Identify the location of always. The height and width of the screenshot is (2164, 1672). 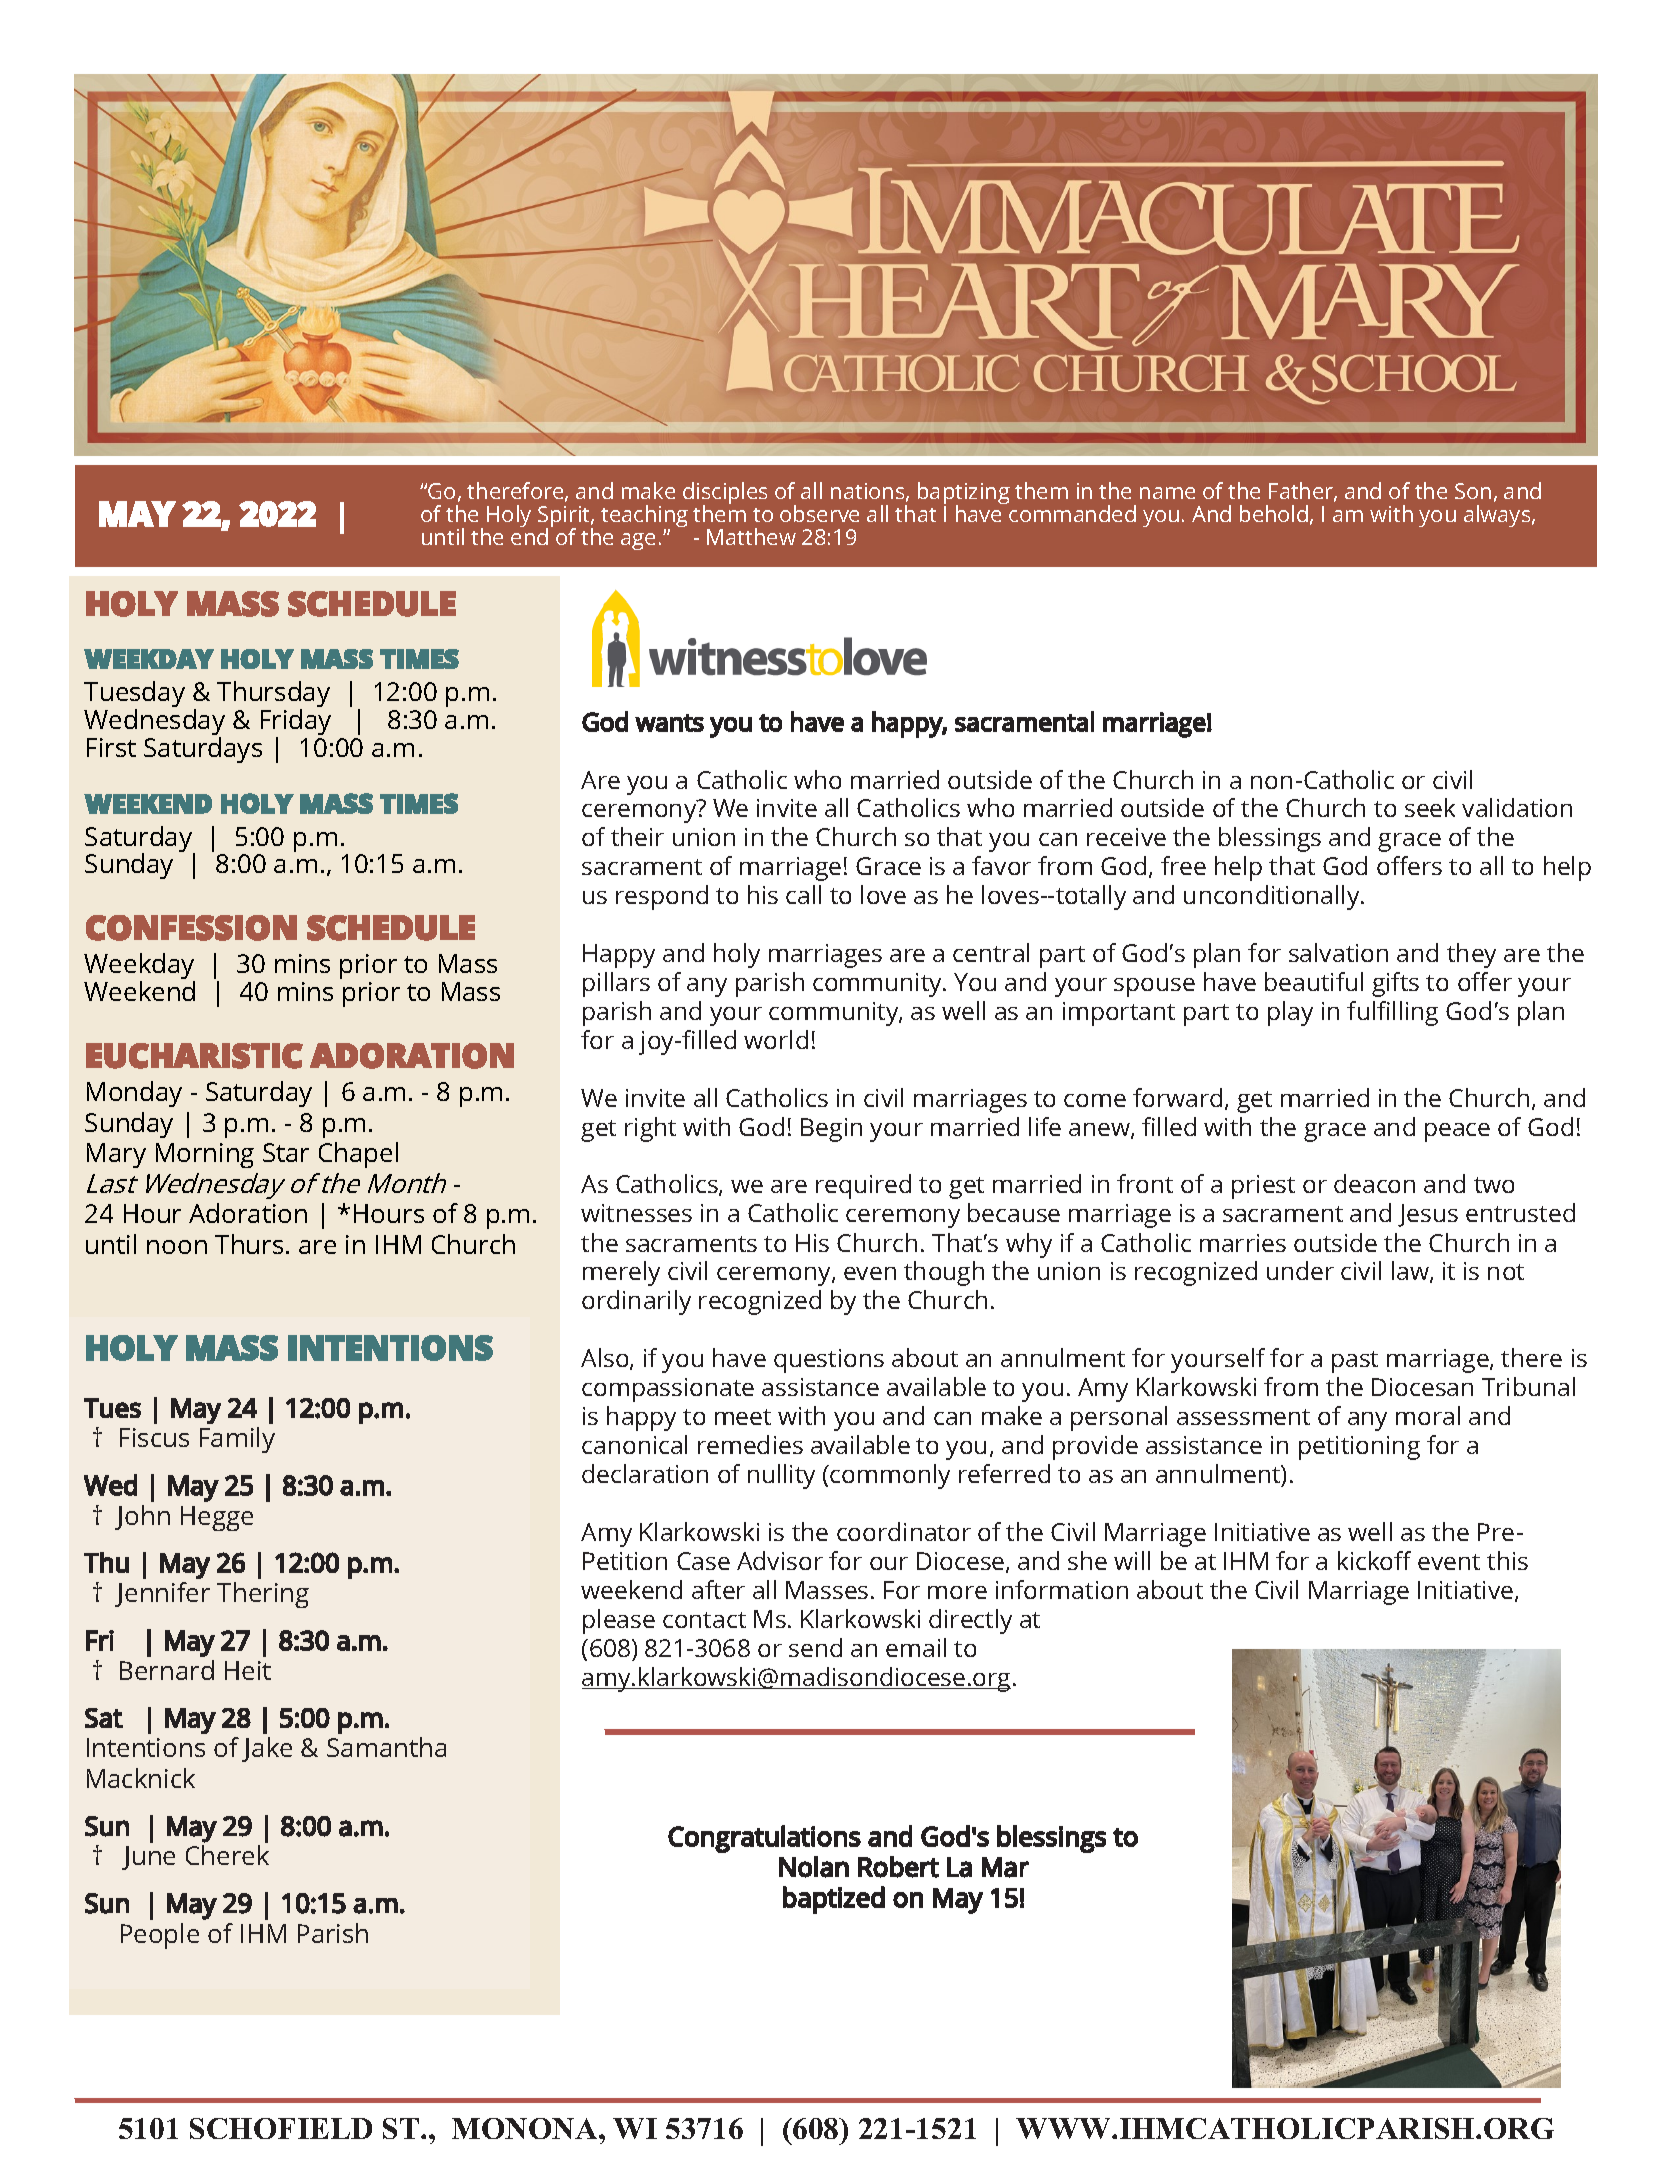
(1498, 516).
